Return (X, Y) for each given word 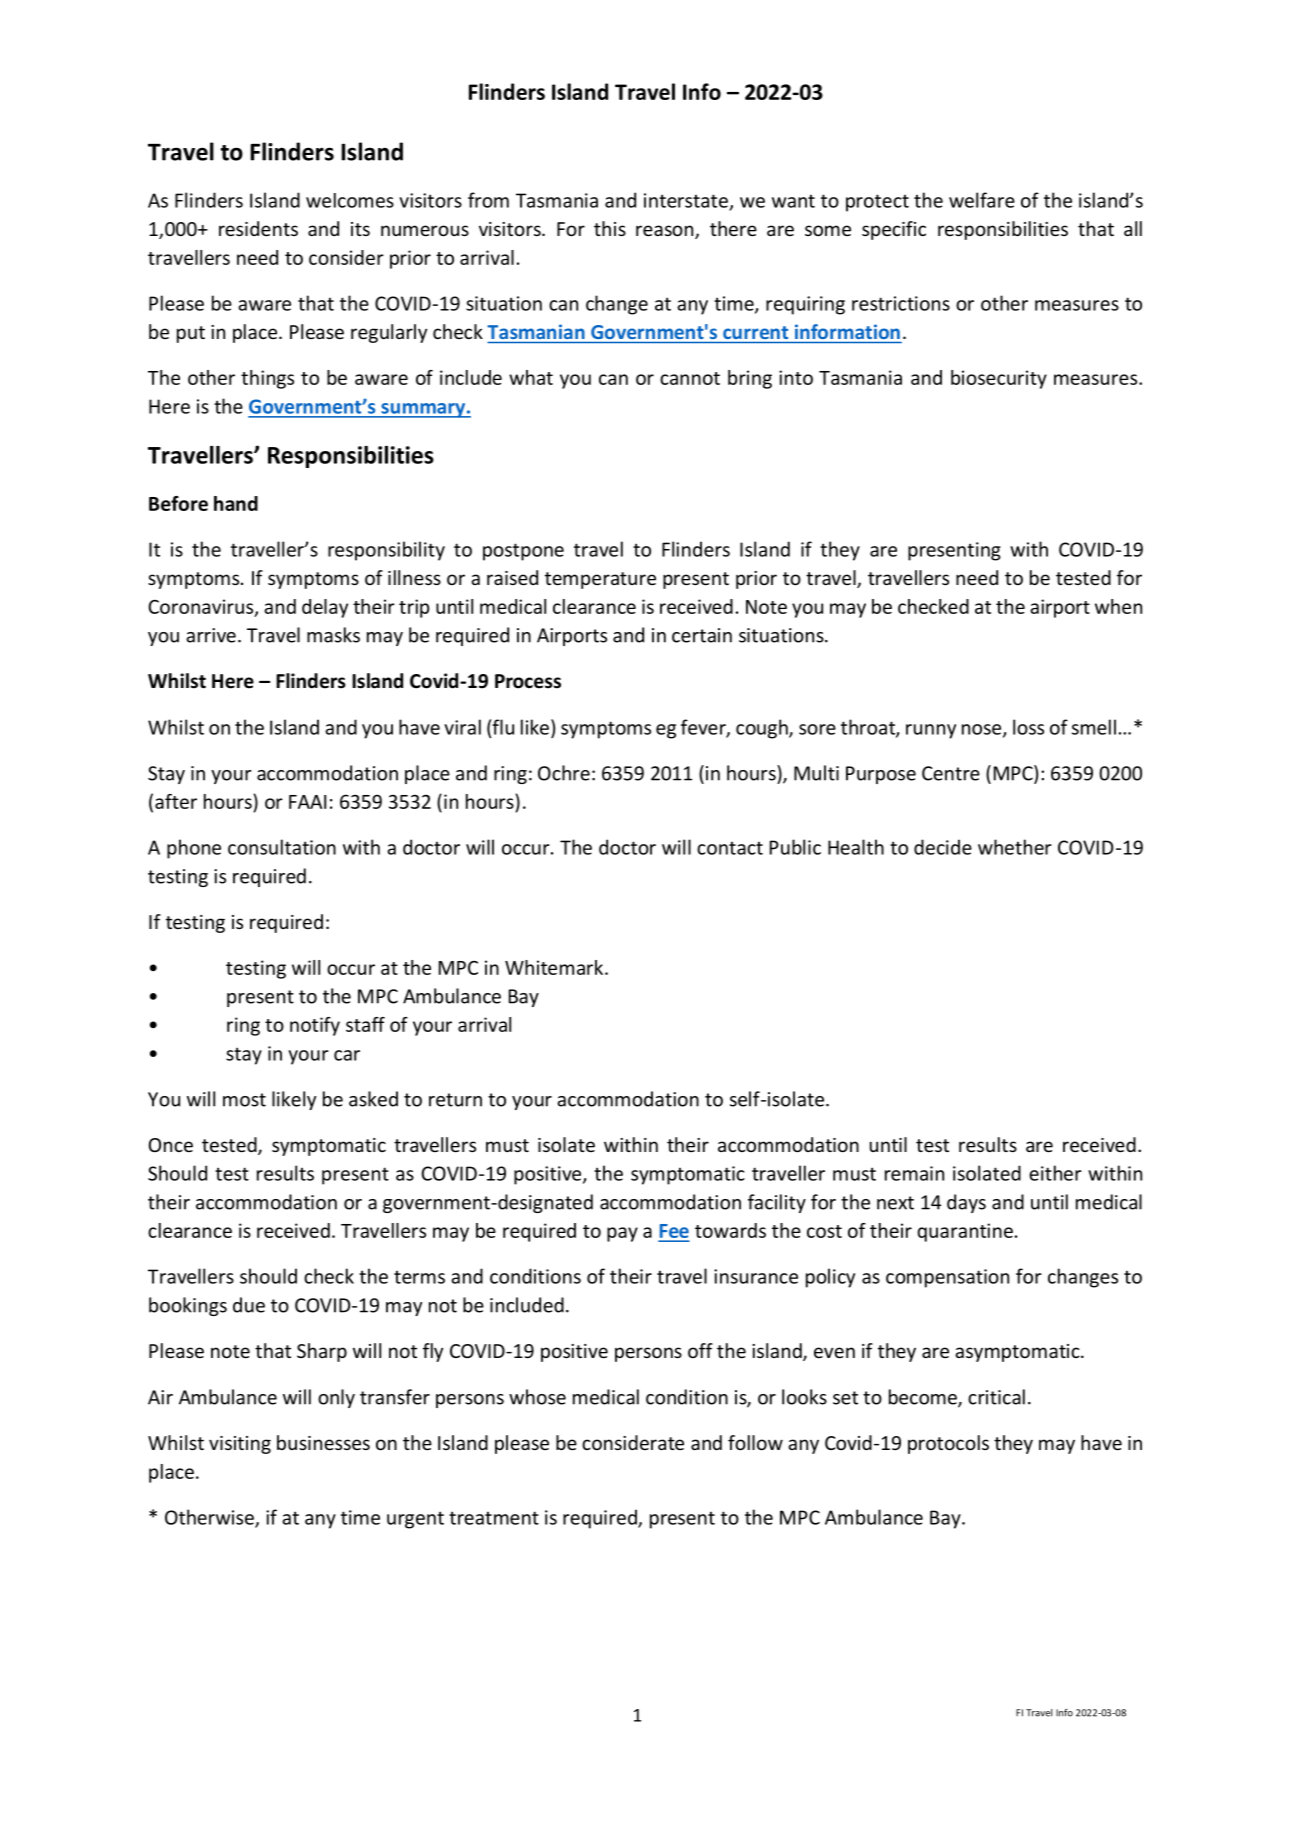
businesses (323, 1442)
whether (1015, 847)
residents (258, 228)
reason (666, 232)
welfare (982, 200)
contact (730, 848)
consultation (282, 847)
